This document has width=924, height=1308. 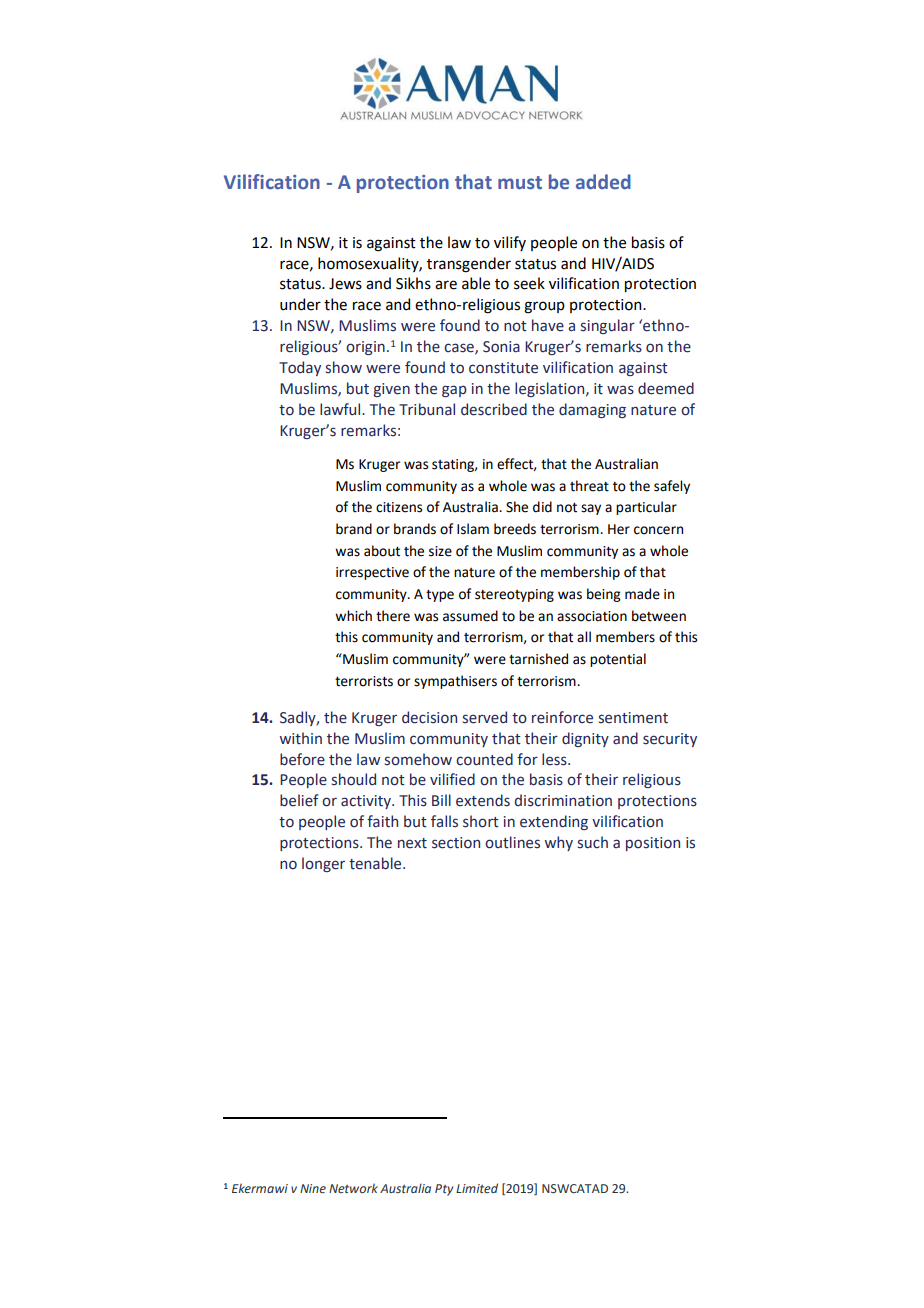 I want to click on potential, so click(x=618, y=660).
